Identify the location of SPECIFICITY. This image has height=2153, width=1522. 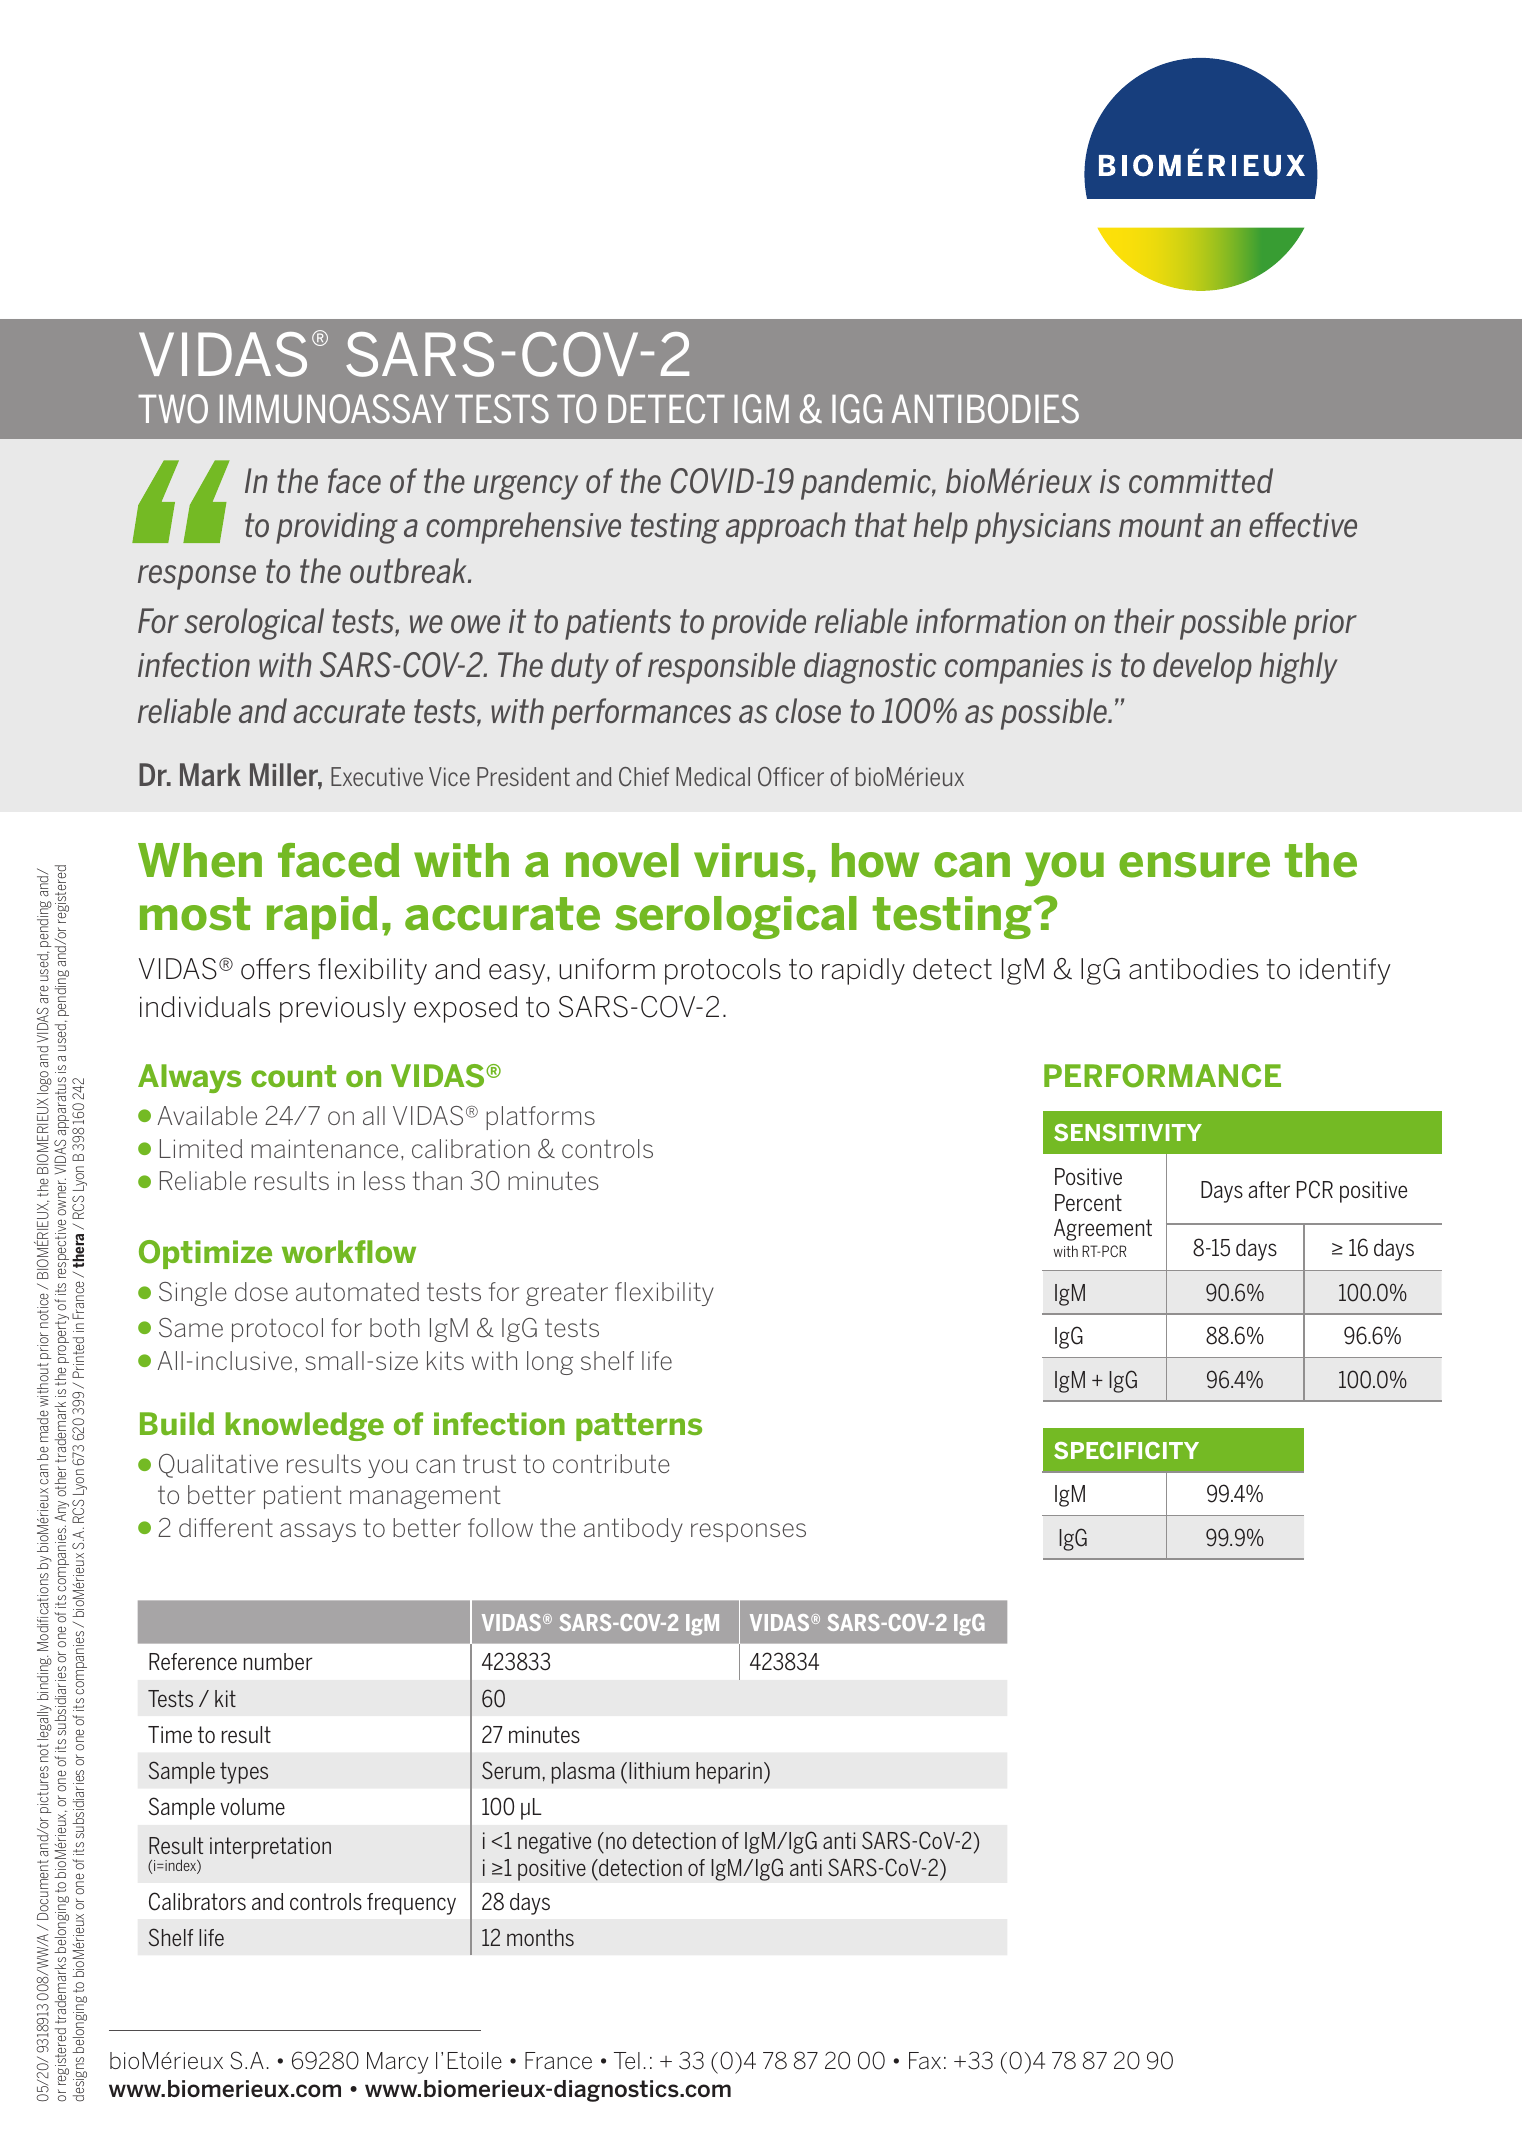
(1126, 1450).
